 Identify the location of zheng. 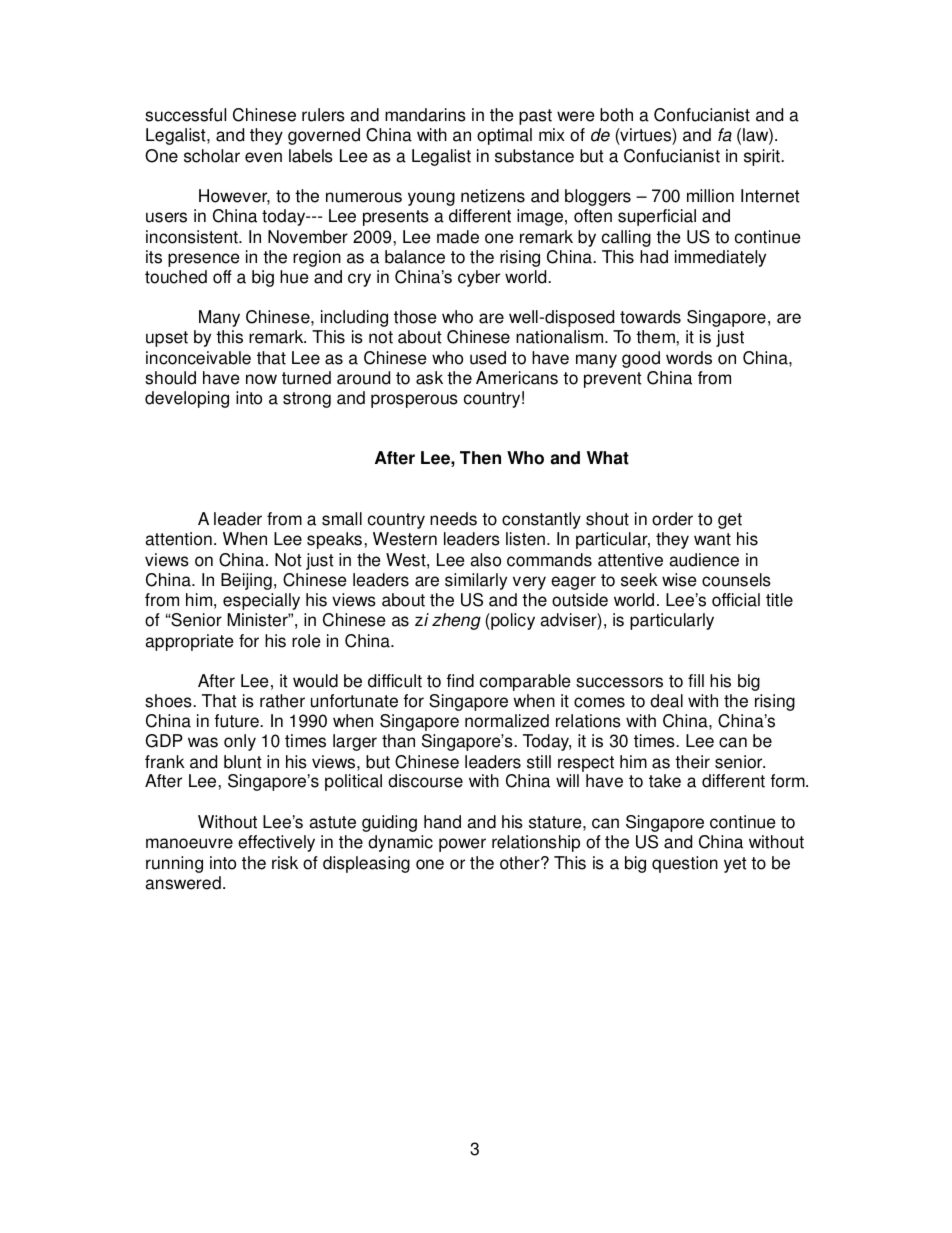
(456, 621).
